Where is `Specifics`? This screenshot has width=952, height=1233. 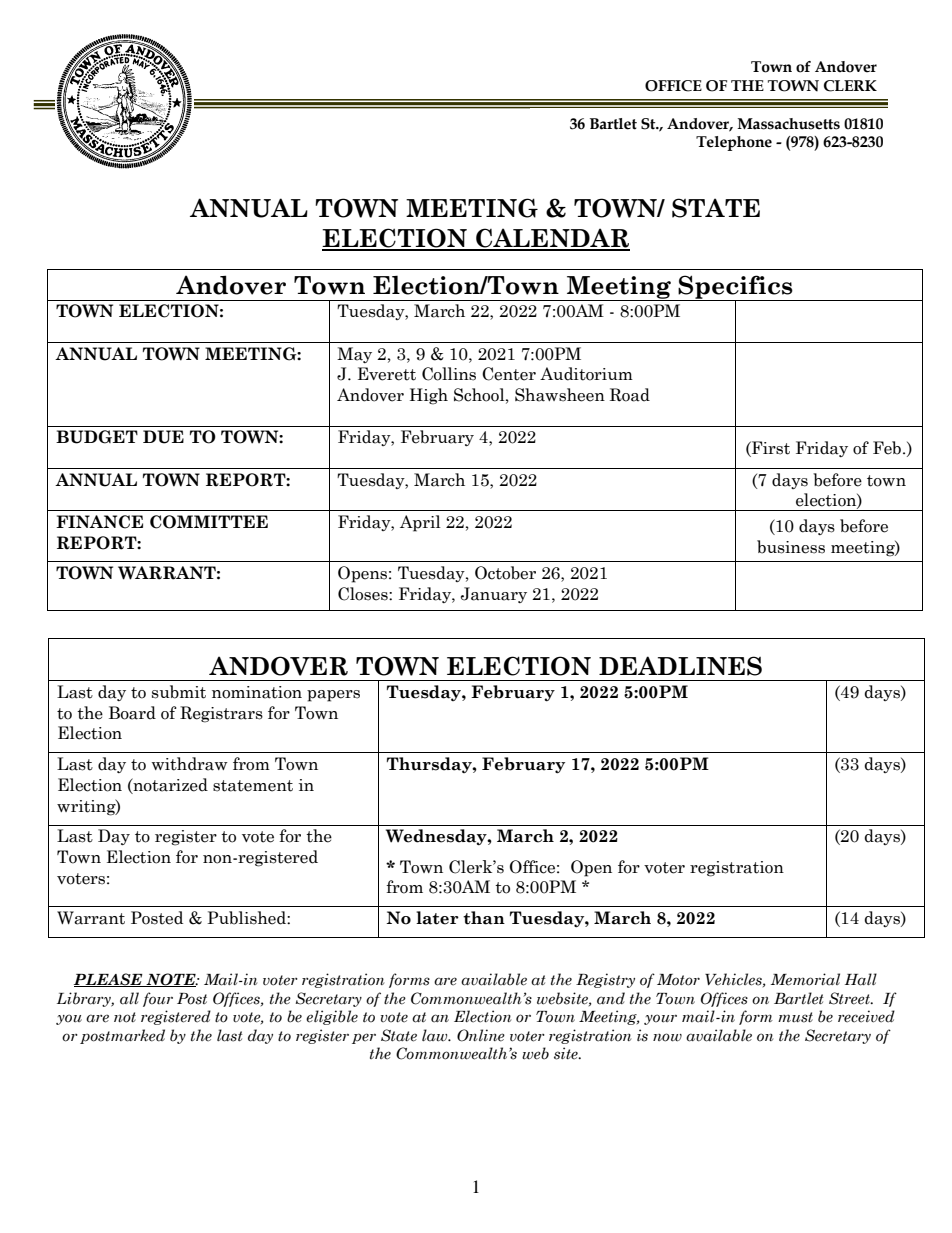
Specifics is located at coordinates (736, 288).
